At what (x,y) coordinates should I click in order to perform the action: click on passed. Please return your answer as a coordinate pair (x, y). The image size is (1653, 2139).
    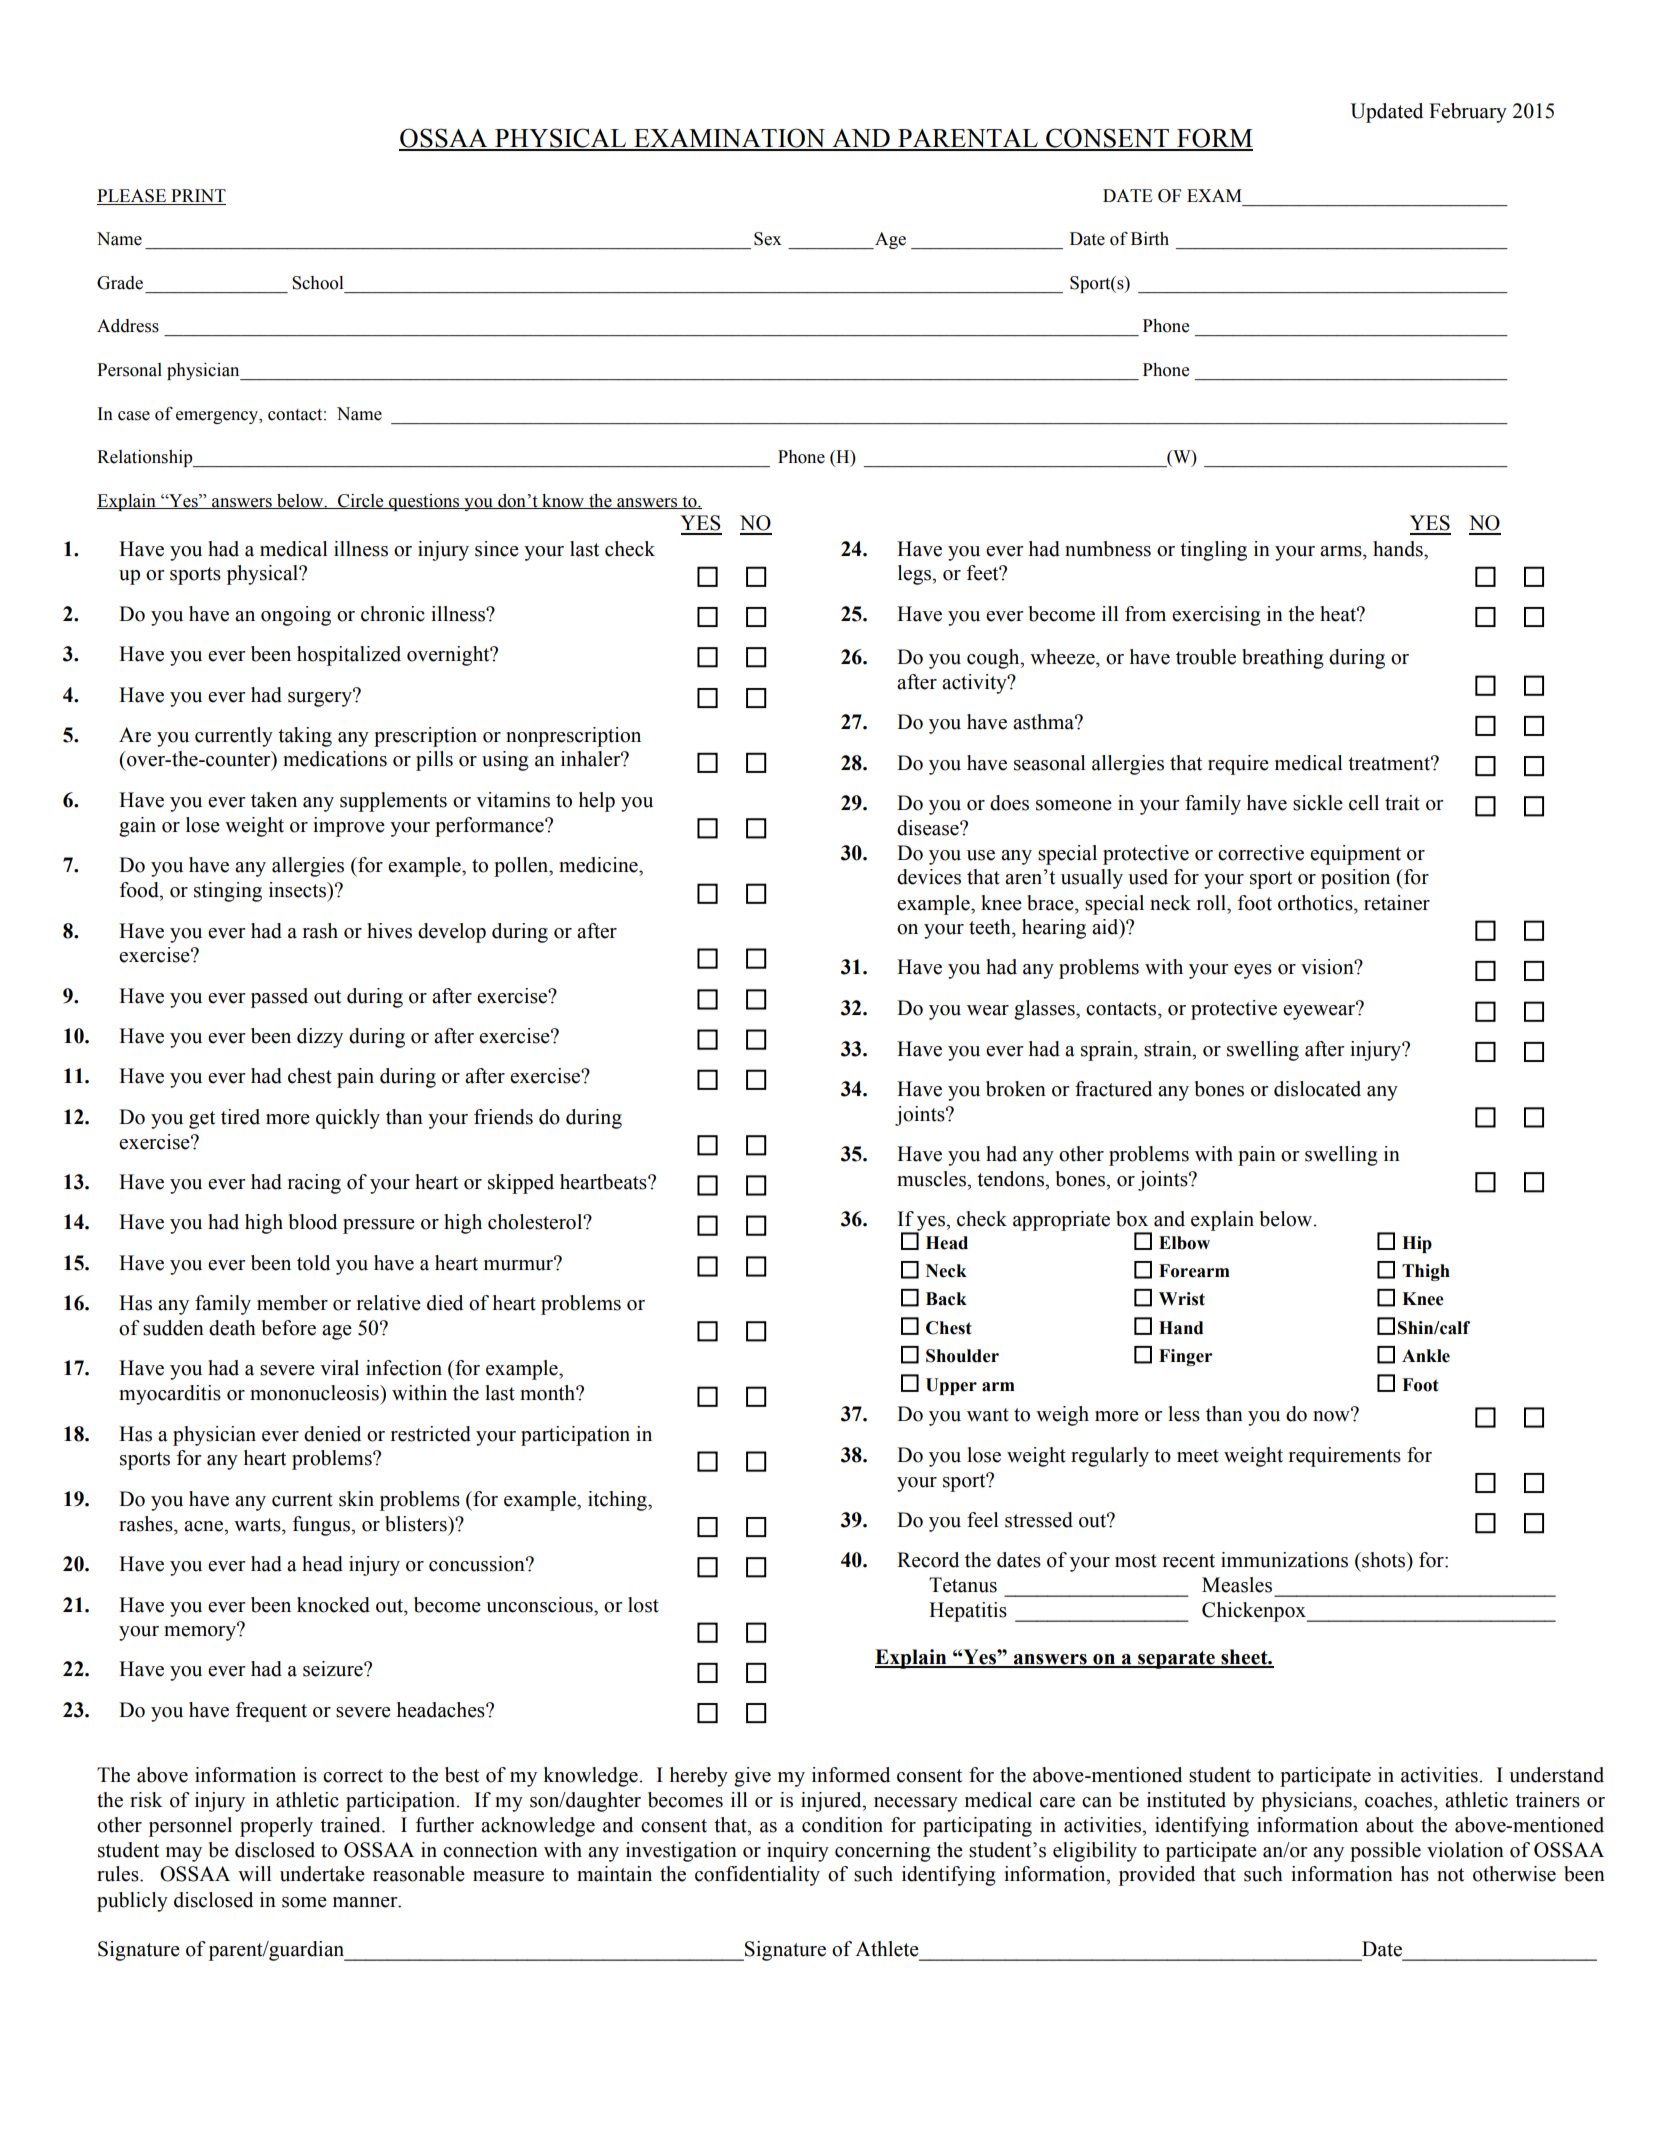
    Looking at the image, I should click on (279, 998).
